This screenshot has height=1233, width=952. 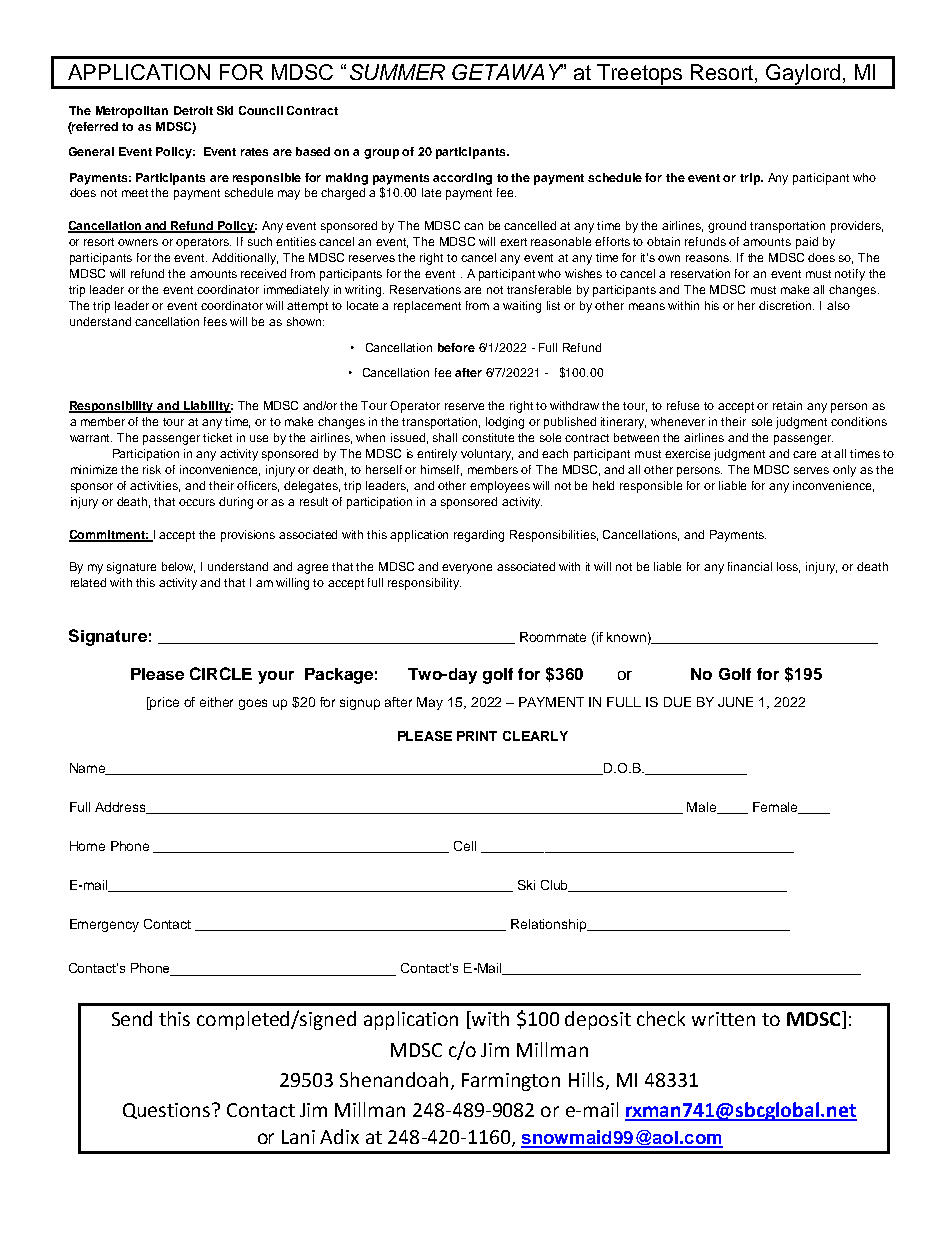 I want to click on Detroit, so click(x=193, y=110).
